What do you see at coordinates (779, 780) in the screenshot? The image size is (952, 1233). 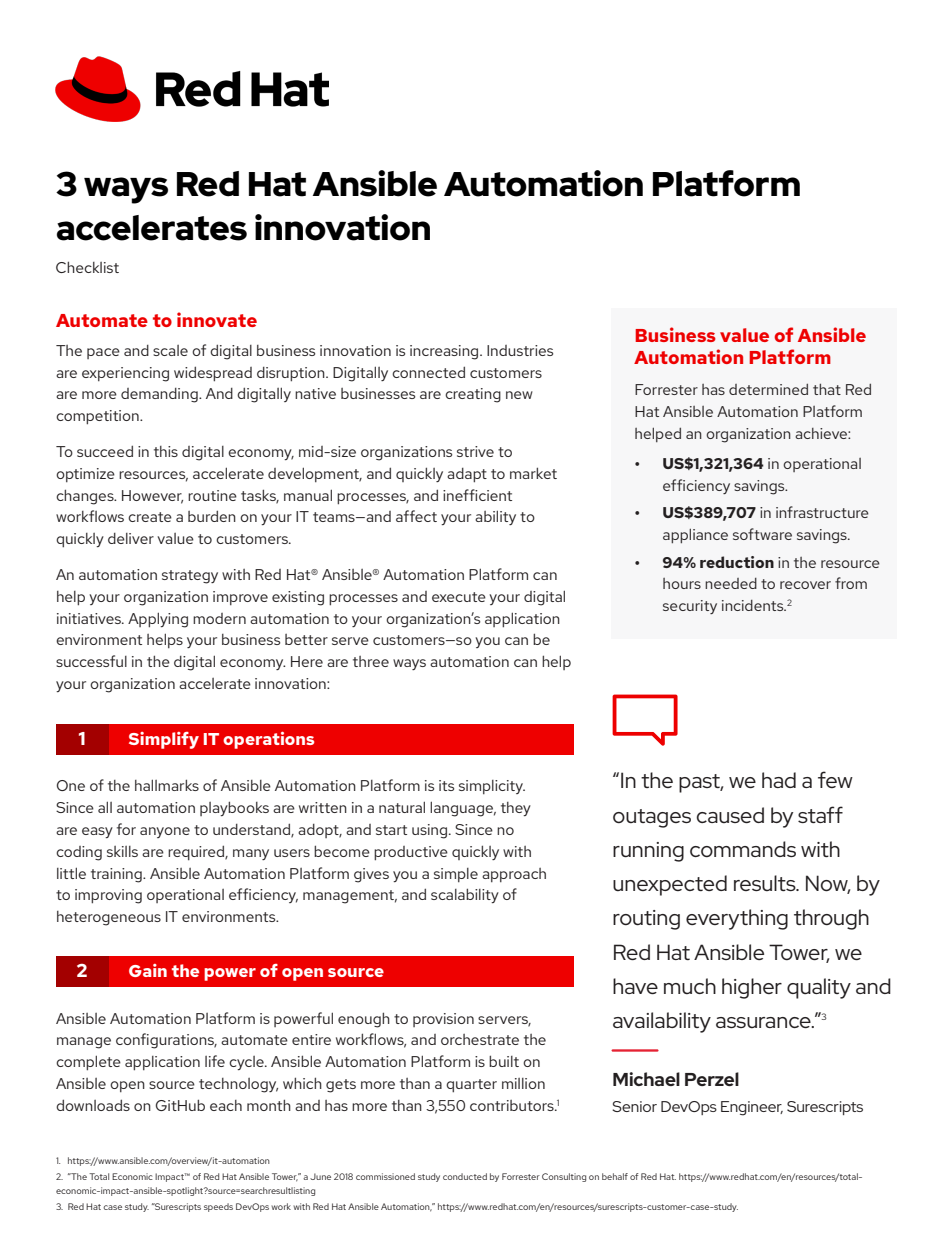 I see `had` at bounding box center [779, 780].
